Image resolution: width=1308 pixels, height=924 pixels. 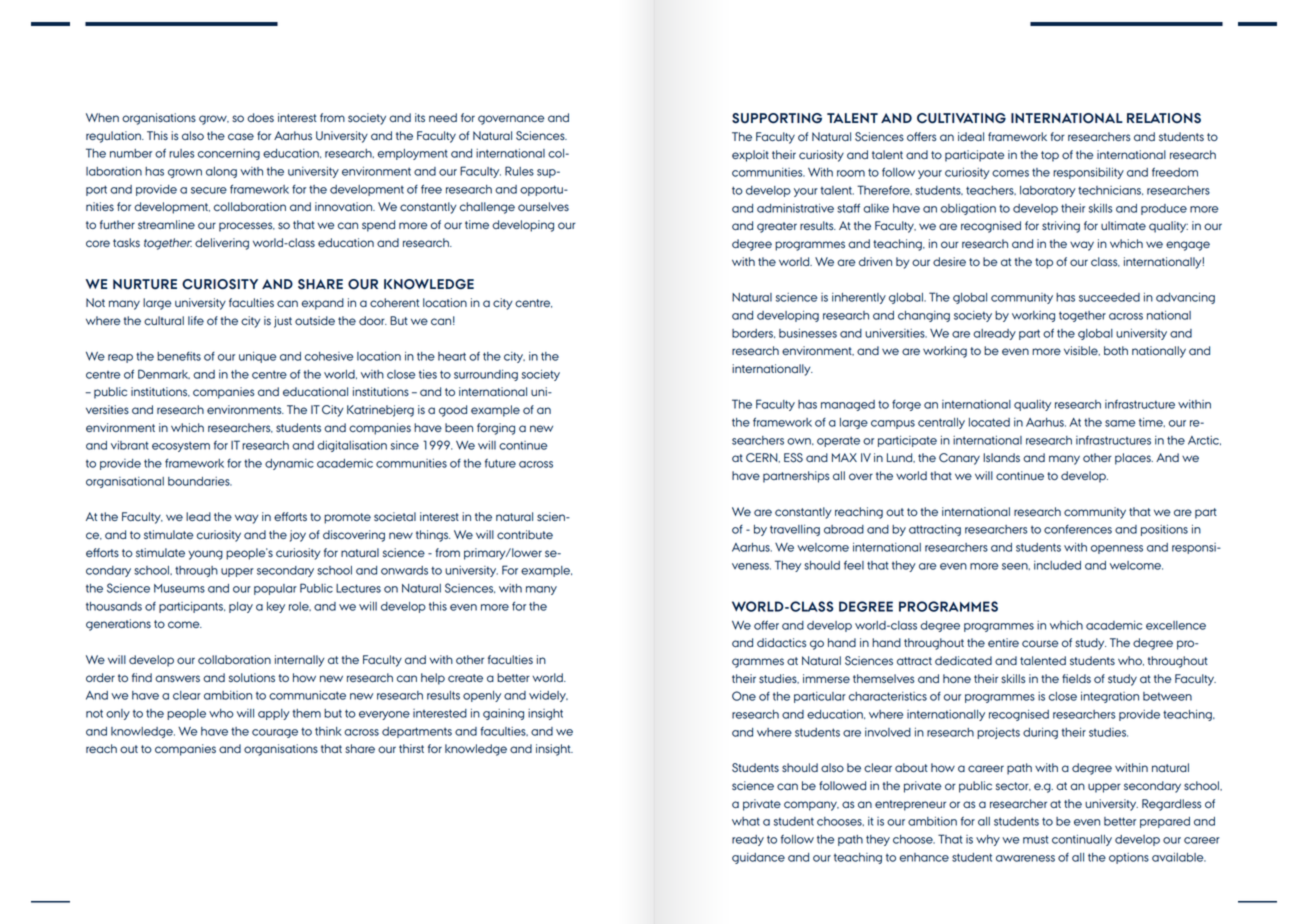 I want to click on ideal, so click(x=971, y=136).
